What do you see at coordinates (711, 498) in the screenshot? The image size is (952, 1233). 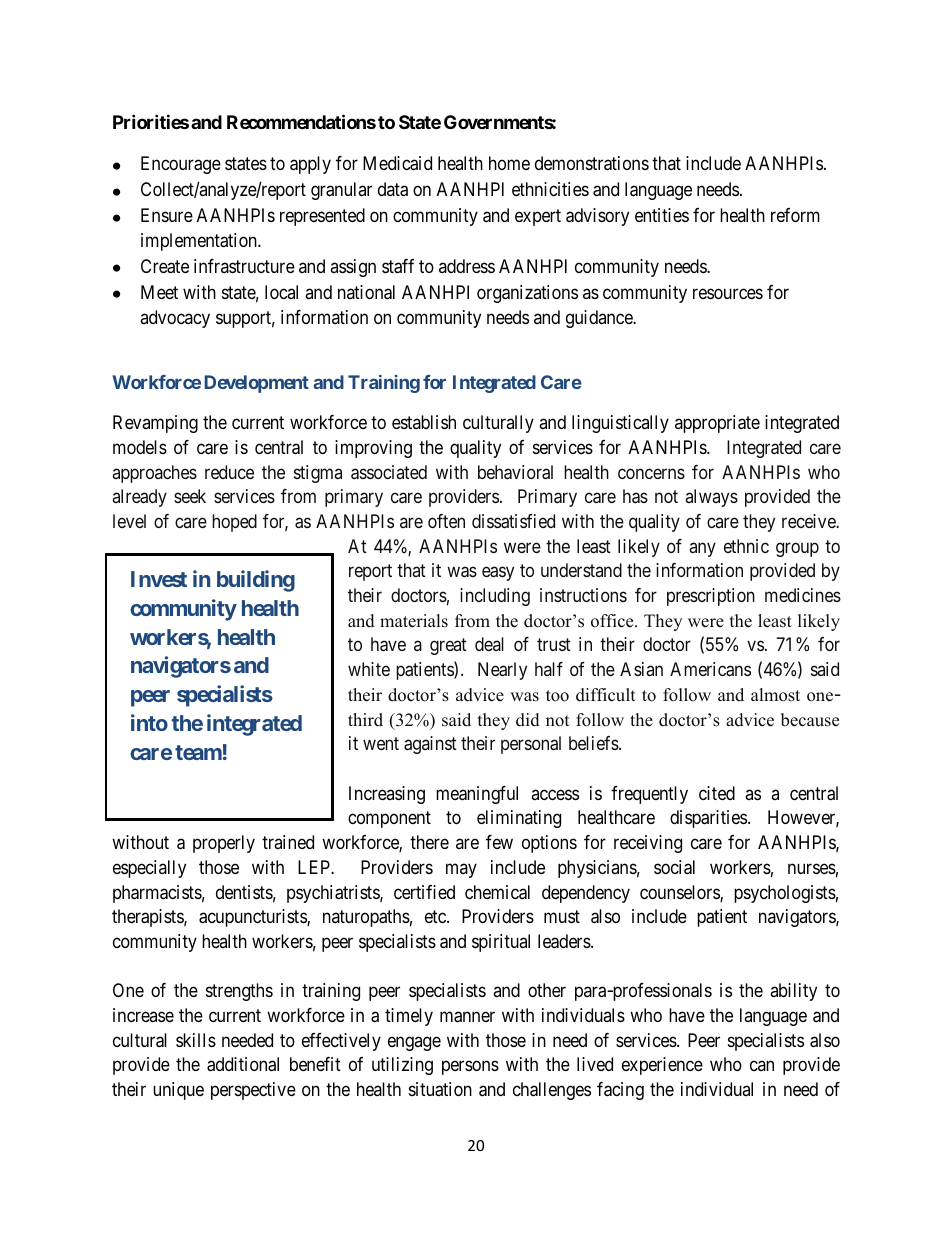 I see `always` at bounding box center [711, 498].
